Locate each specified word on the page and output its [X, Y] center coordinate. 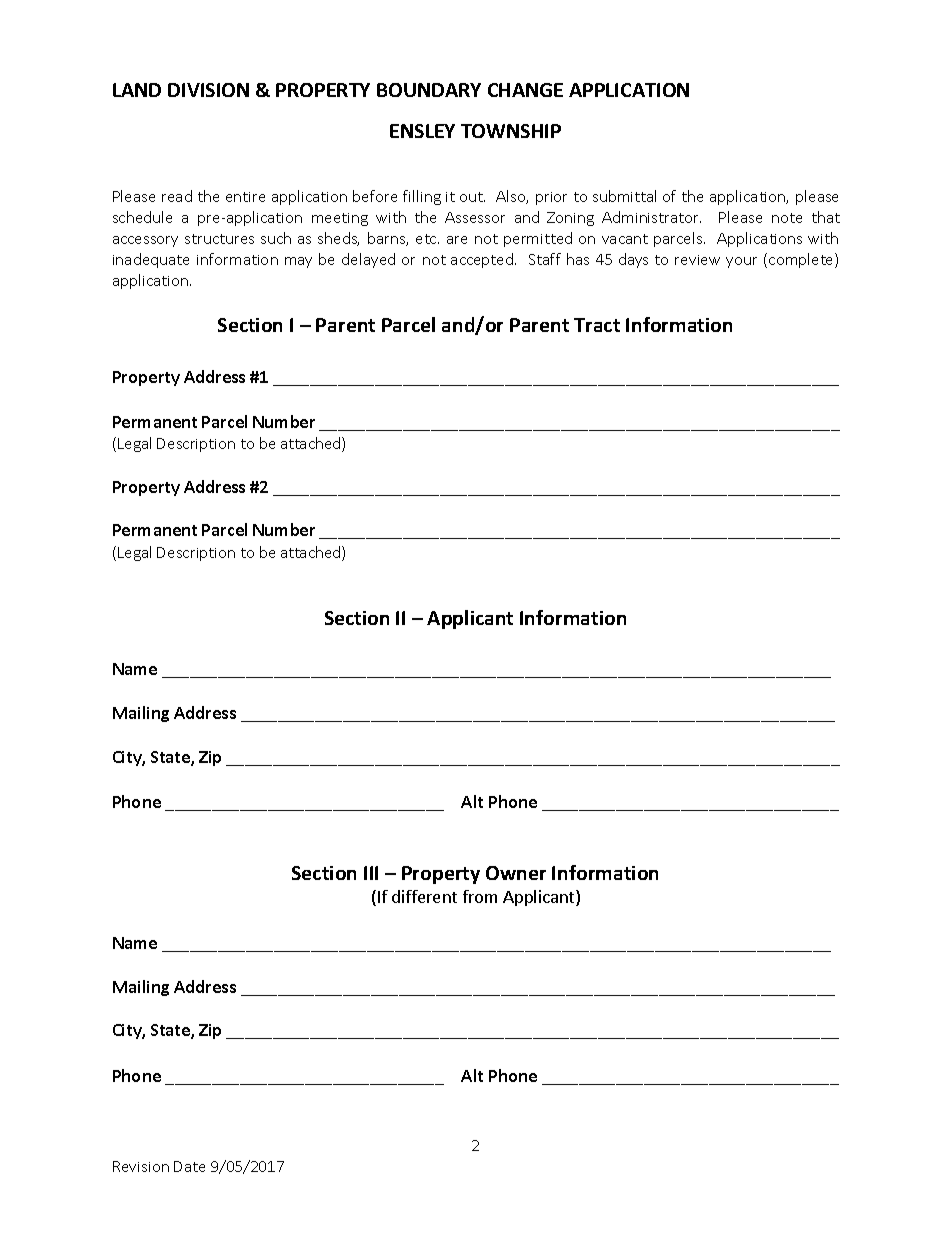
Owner [516, 873]
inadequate [151, 260]
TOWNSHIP [511, 131]
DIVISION [208, 90]
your [741, 262]
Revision [141, 1166]
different [424, 896]
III [371, 873]
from [480, 896]
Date [189, 1166]
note [787, 218]
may [298, 262]
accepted [483, 260]
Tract [597, 325]
